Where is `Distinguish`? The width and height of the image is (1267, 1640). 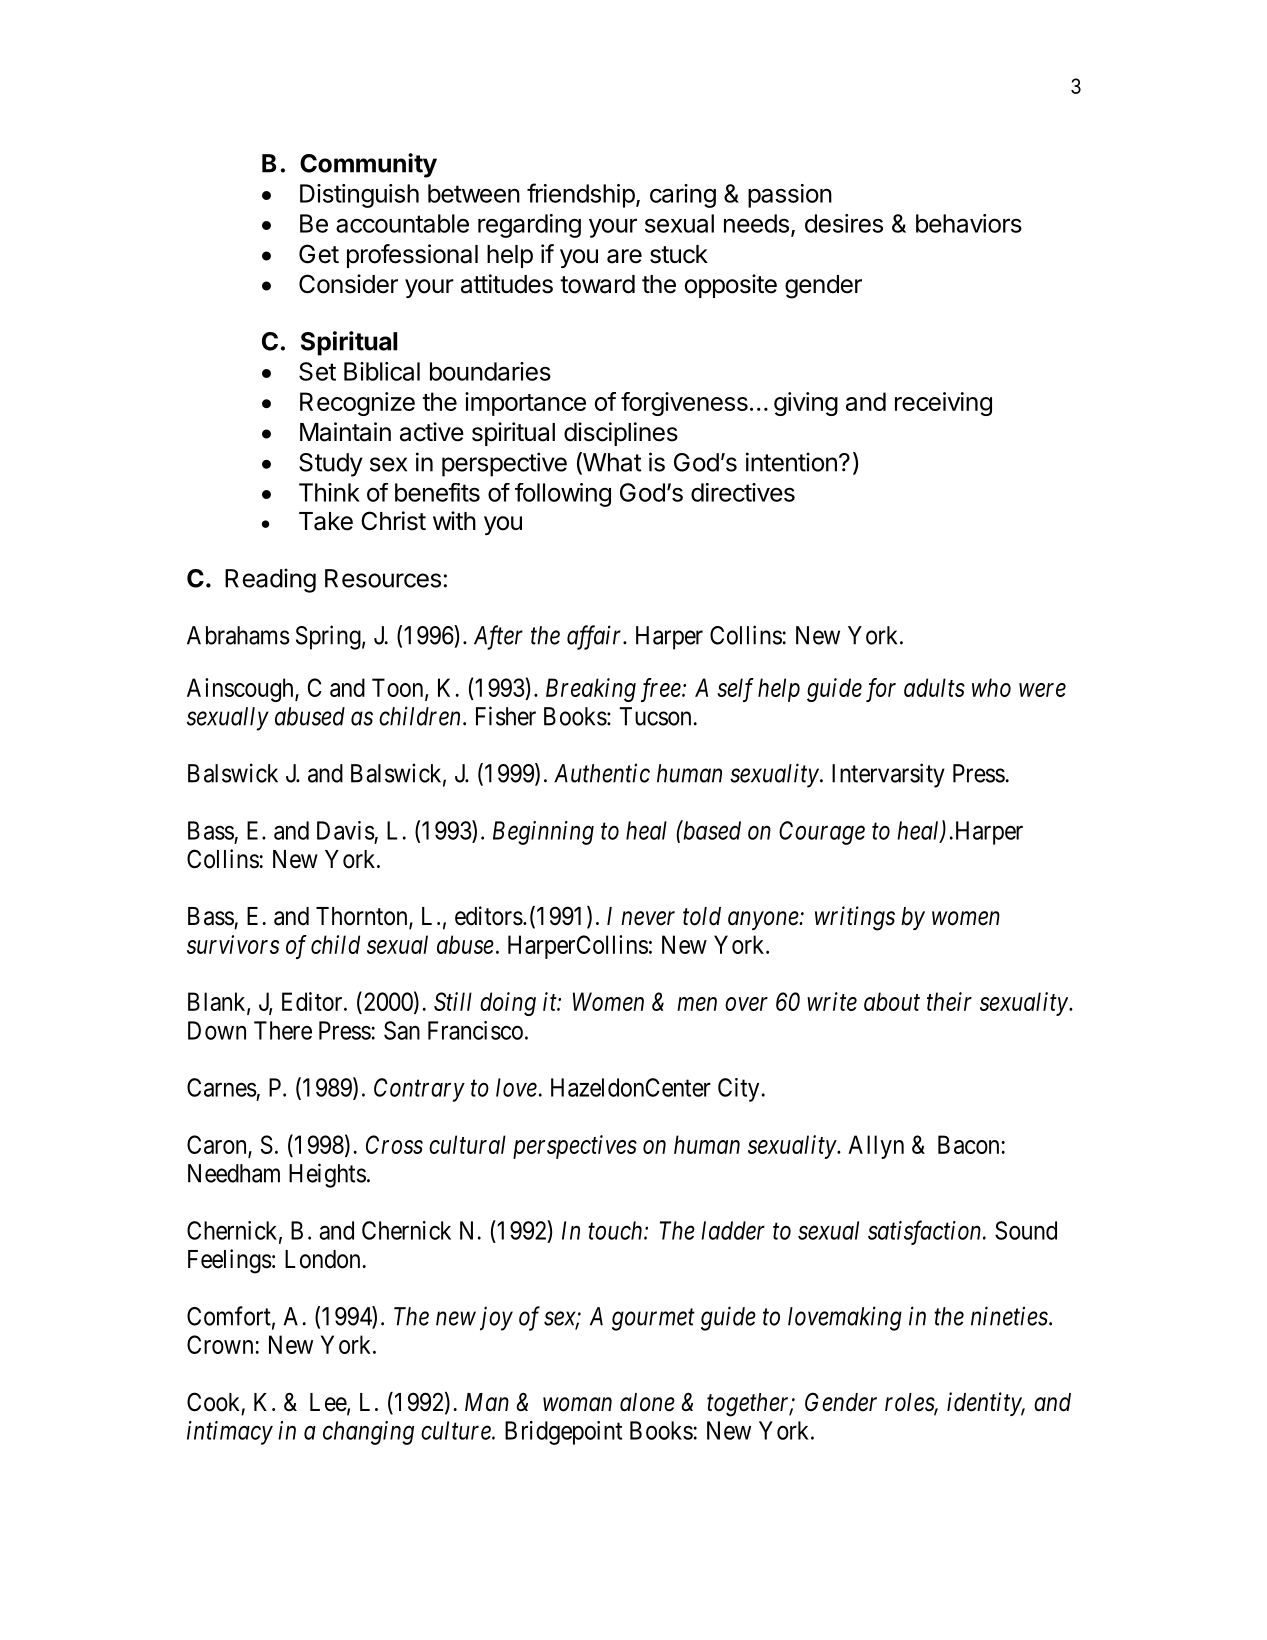
Distinguish is located at coordinates (359, 196).
